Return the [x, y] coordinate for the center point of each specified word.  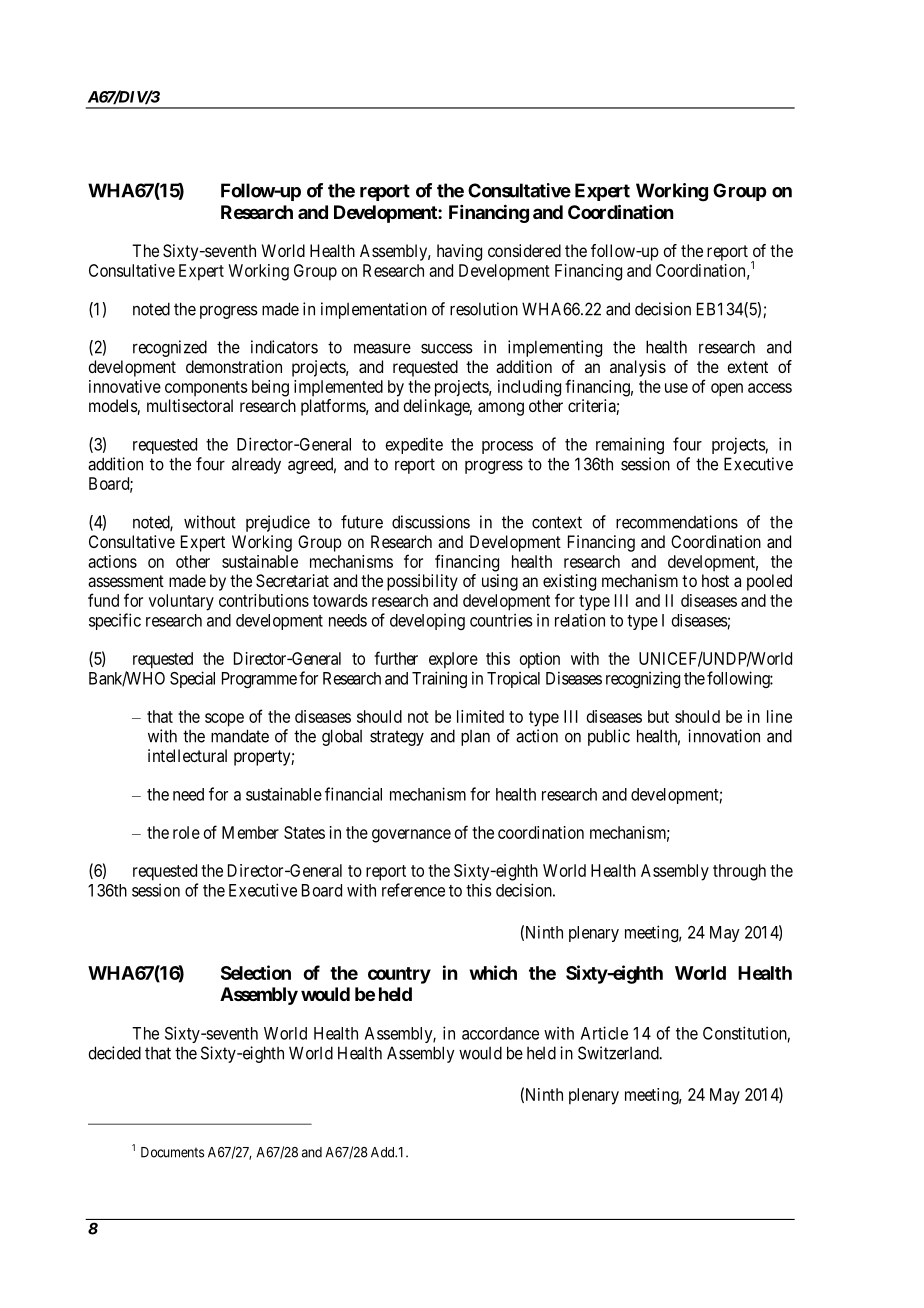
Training [439, 679]
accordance [500, 1033]
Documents [172, 1152]
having [459, 252]
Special [192, 679]
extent [747, 367]
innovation [724, 736]
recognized [170, 348]
